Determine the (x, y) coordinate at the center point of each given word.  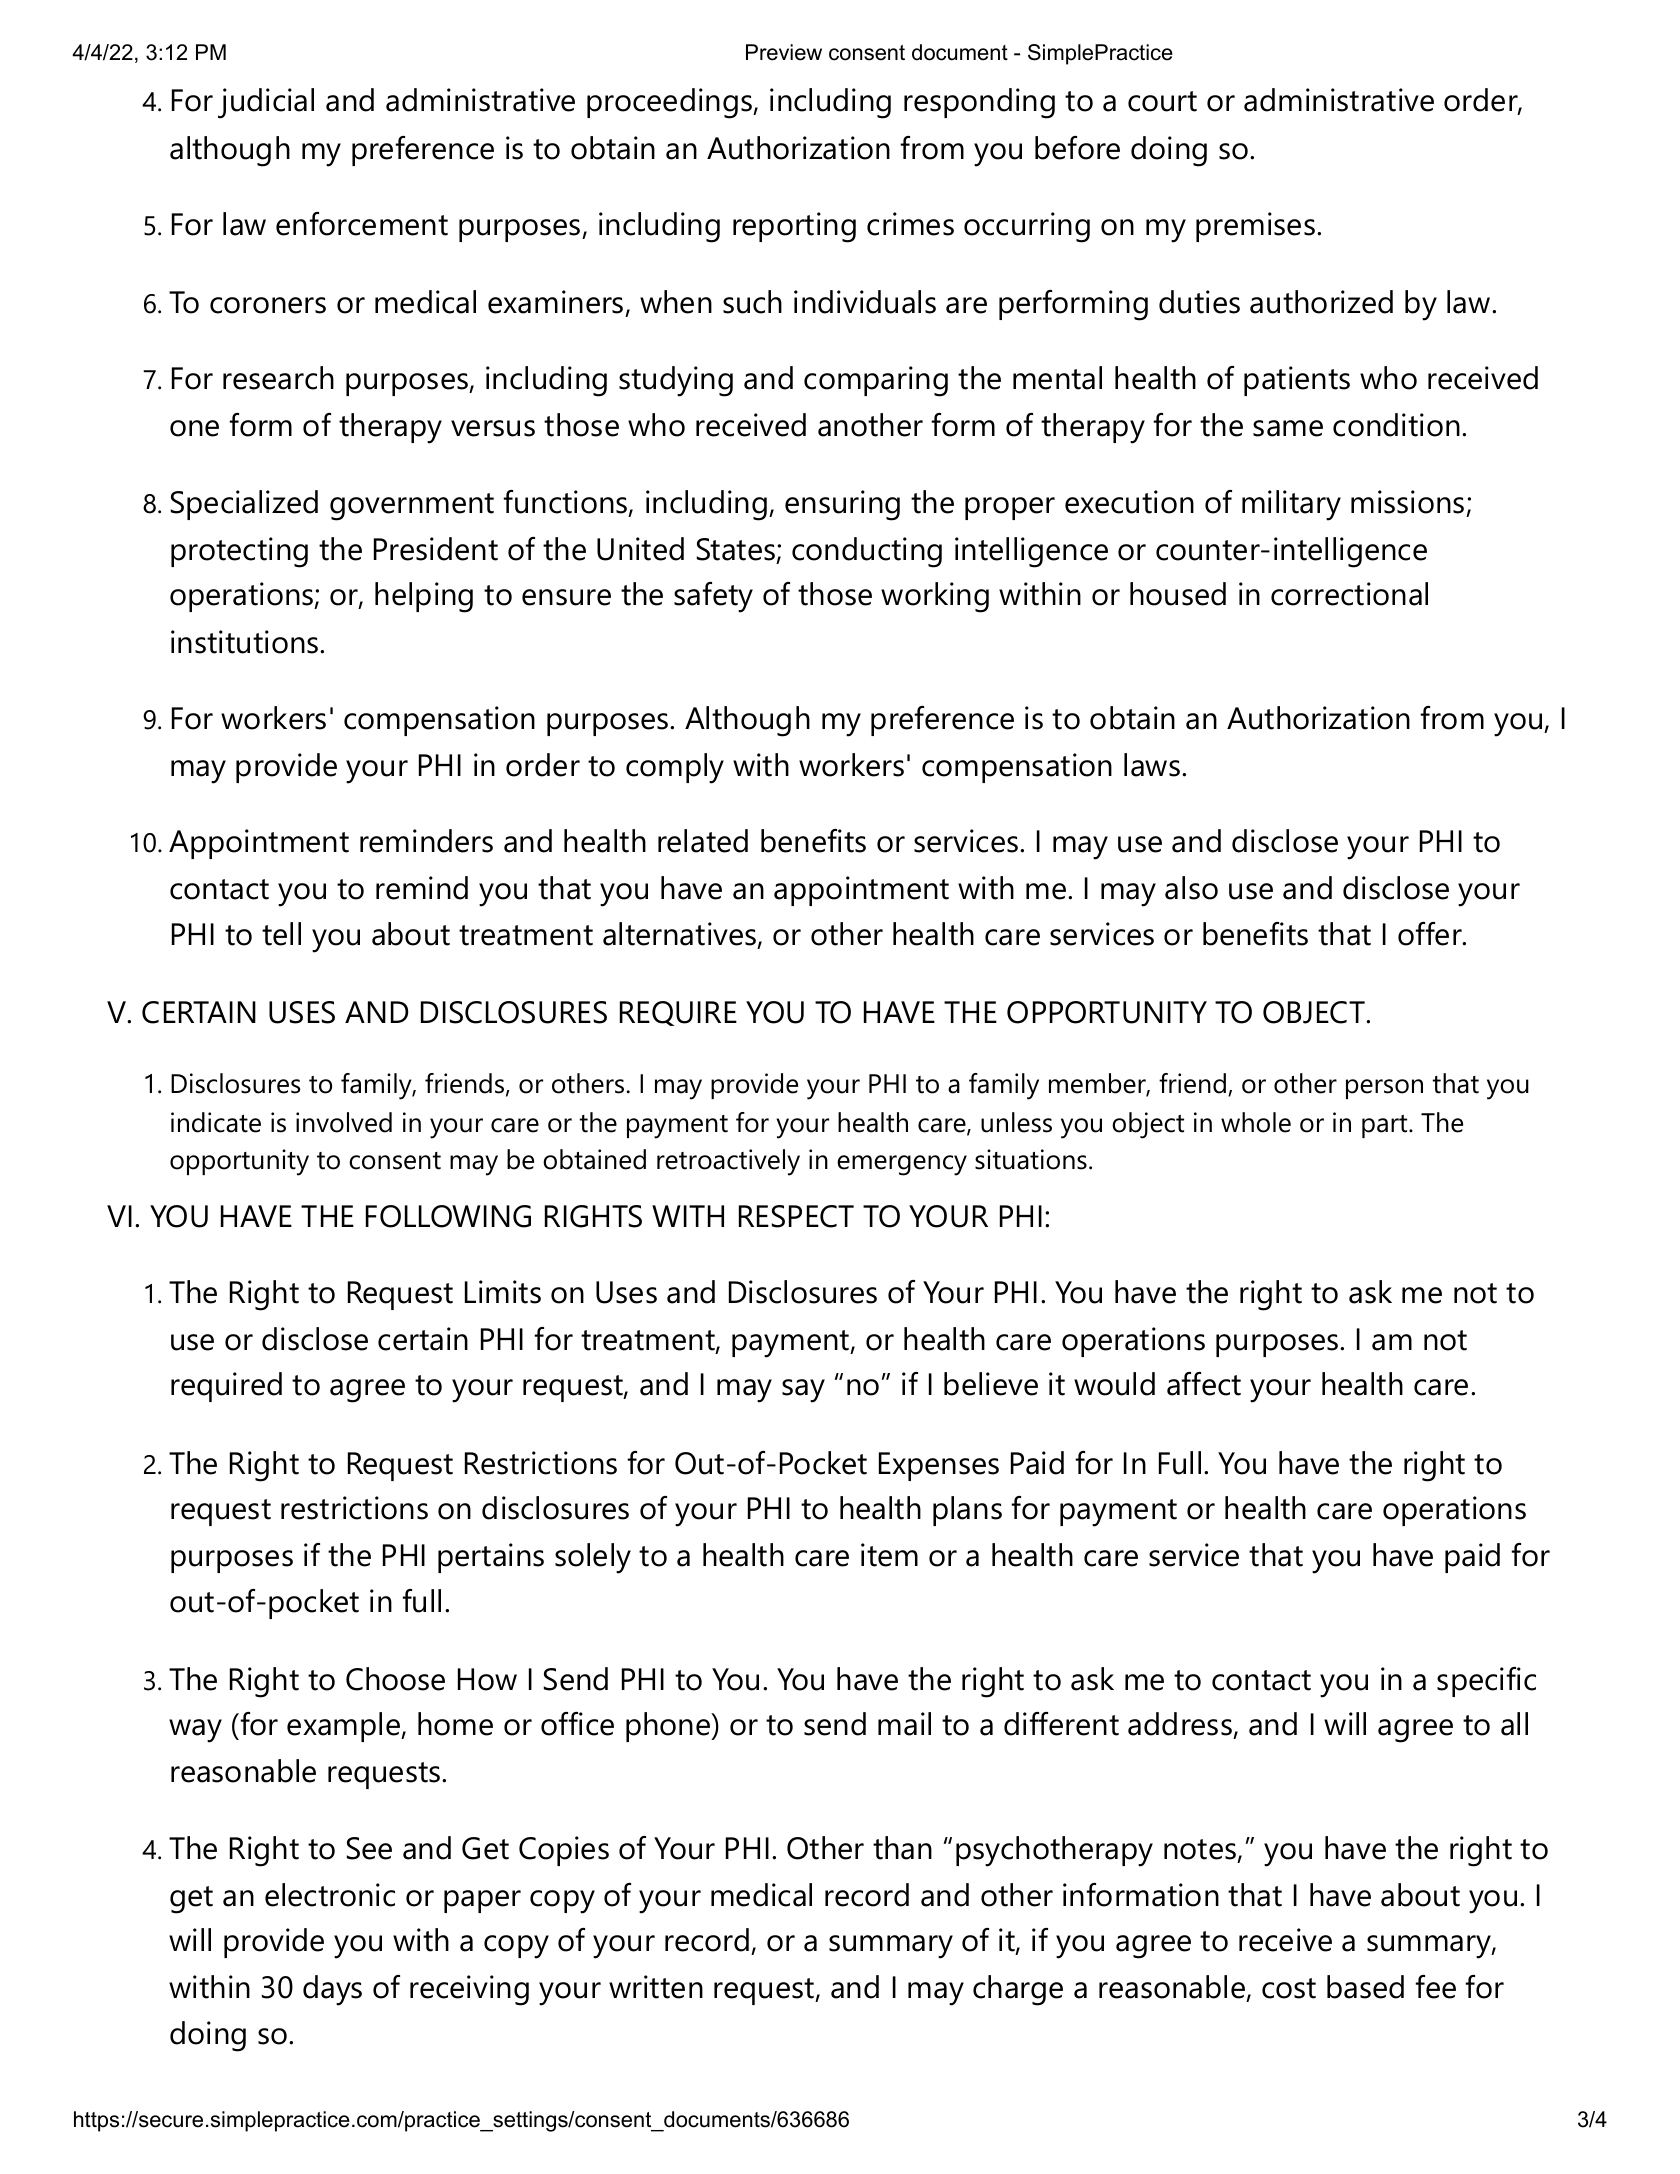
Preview (784, 52)
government (412, 507)
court (1162, 101)
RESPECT (796, 1216)
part (1384, 1126)
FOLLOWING (448, 1216)
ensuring (842, 505)
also (1191, 888)
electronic (330, 1895)
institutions (246, 642)
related (703, 841)
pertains (491, 1558)
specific (1486, 1682)
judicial (266, 103)
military (1291, 505)
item (889, 1555)
